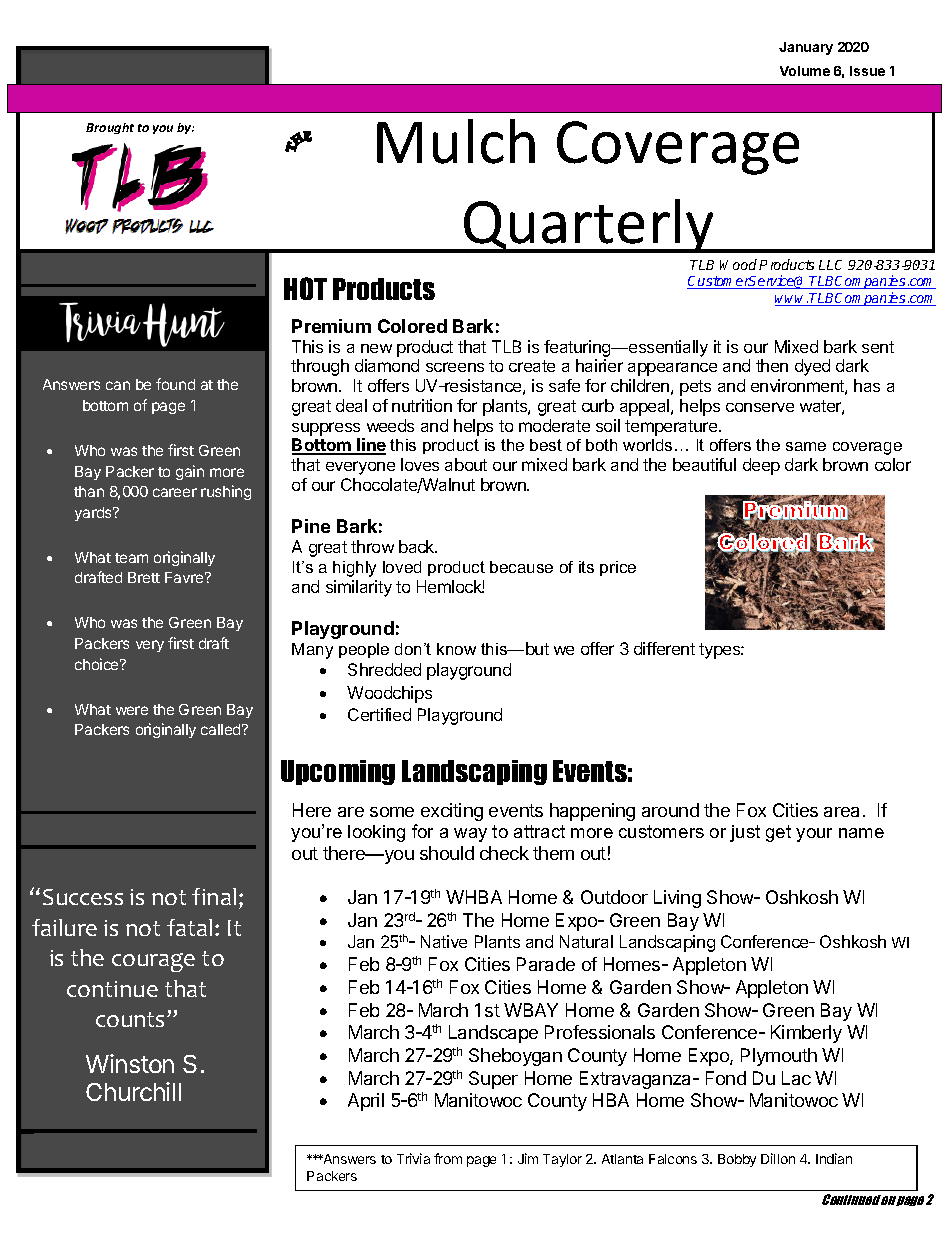 The width and height of the screenshot is (952, 1233). I want to click on gain, so click(190, 472).
